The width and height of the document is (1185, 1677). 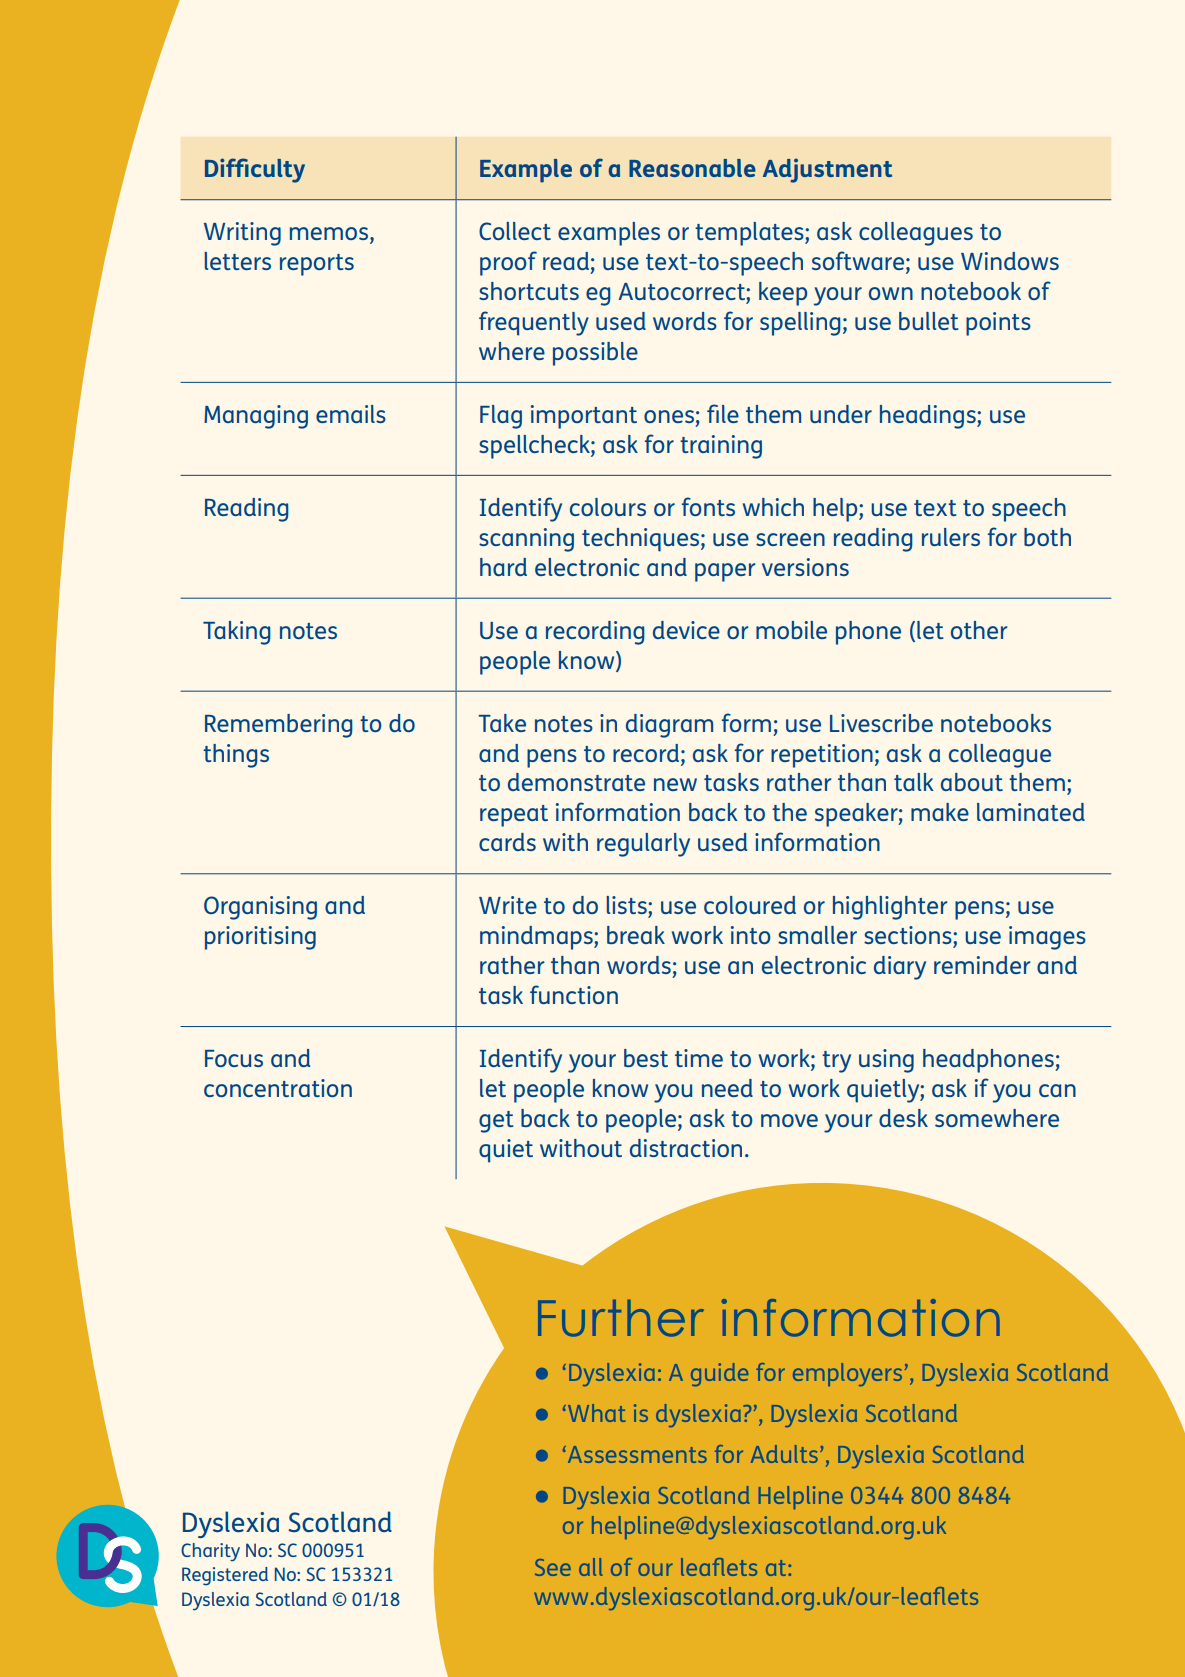 What do you see at coordinates (951, 537) in the document?
I see `rulers` at bounding box center [951, 537].
